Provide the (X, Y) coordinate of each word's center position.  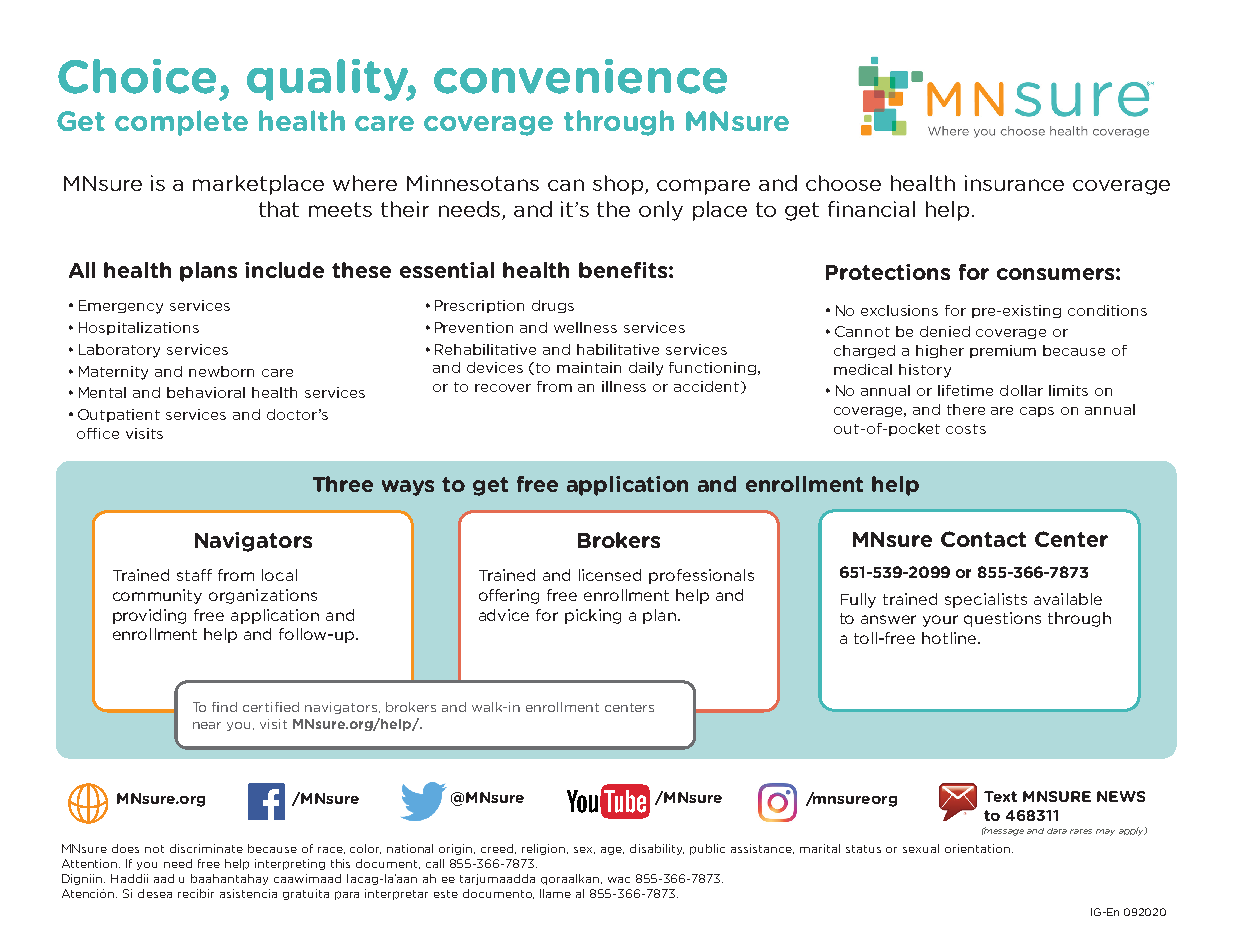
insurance (1014, 183)
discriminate (206, 848)
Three (343, 484)
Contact (983, 539)
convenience (580, 76)
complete (181, 123)
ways (408, 488)
